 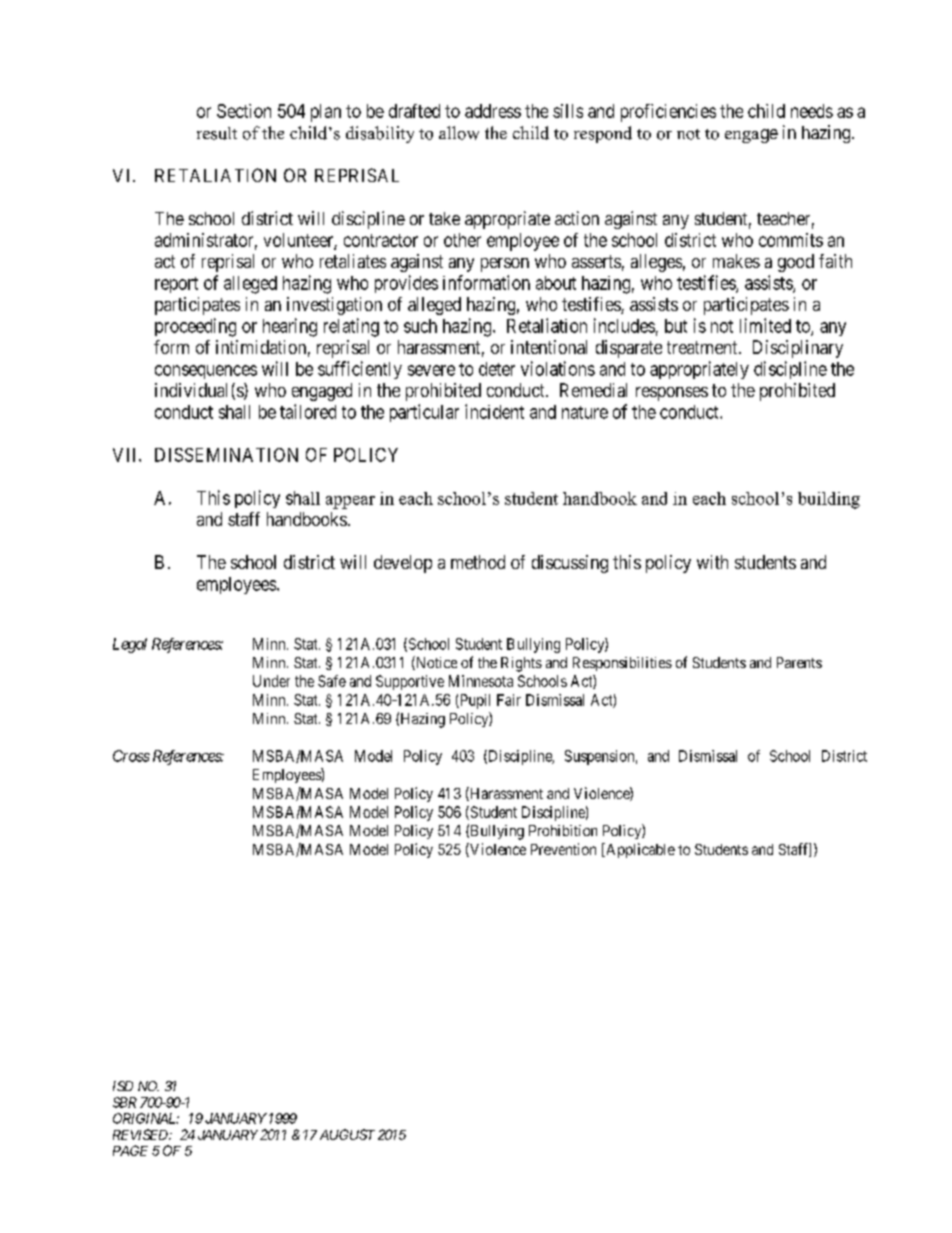 What do you see at coordinates (217, 133) in the document?
I see `result` at bounding box center [217, 133].
